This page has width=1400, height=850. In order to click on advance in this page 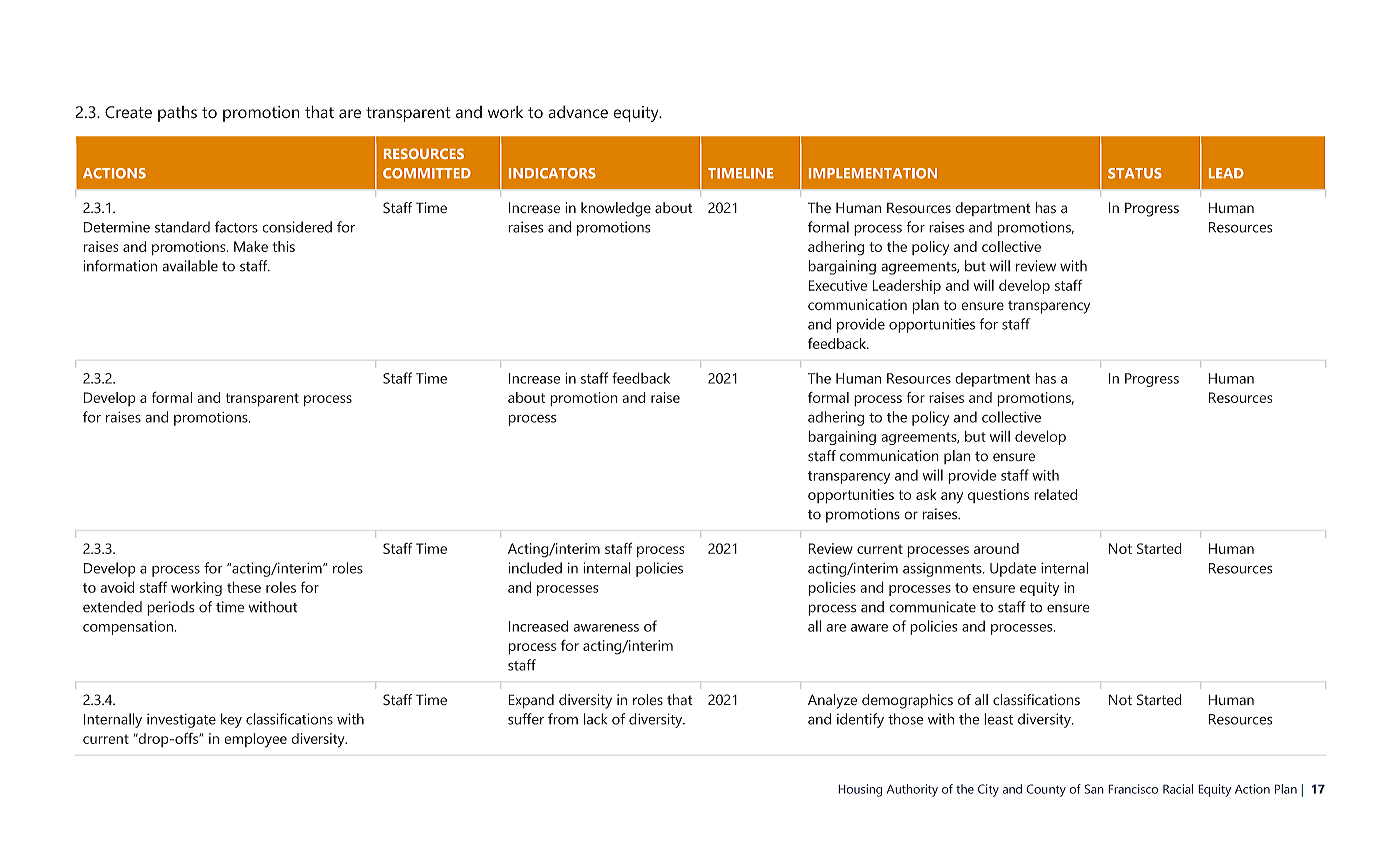, I will do `click(578, 112)`.
